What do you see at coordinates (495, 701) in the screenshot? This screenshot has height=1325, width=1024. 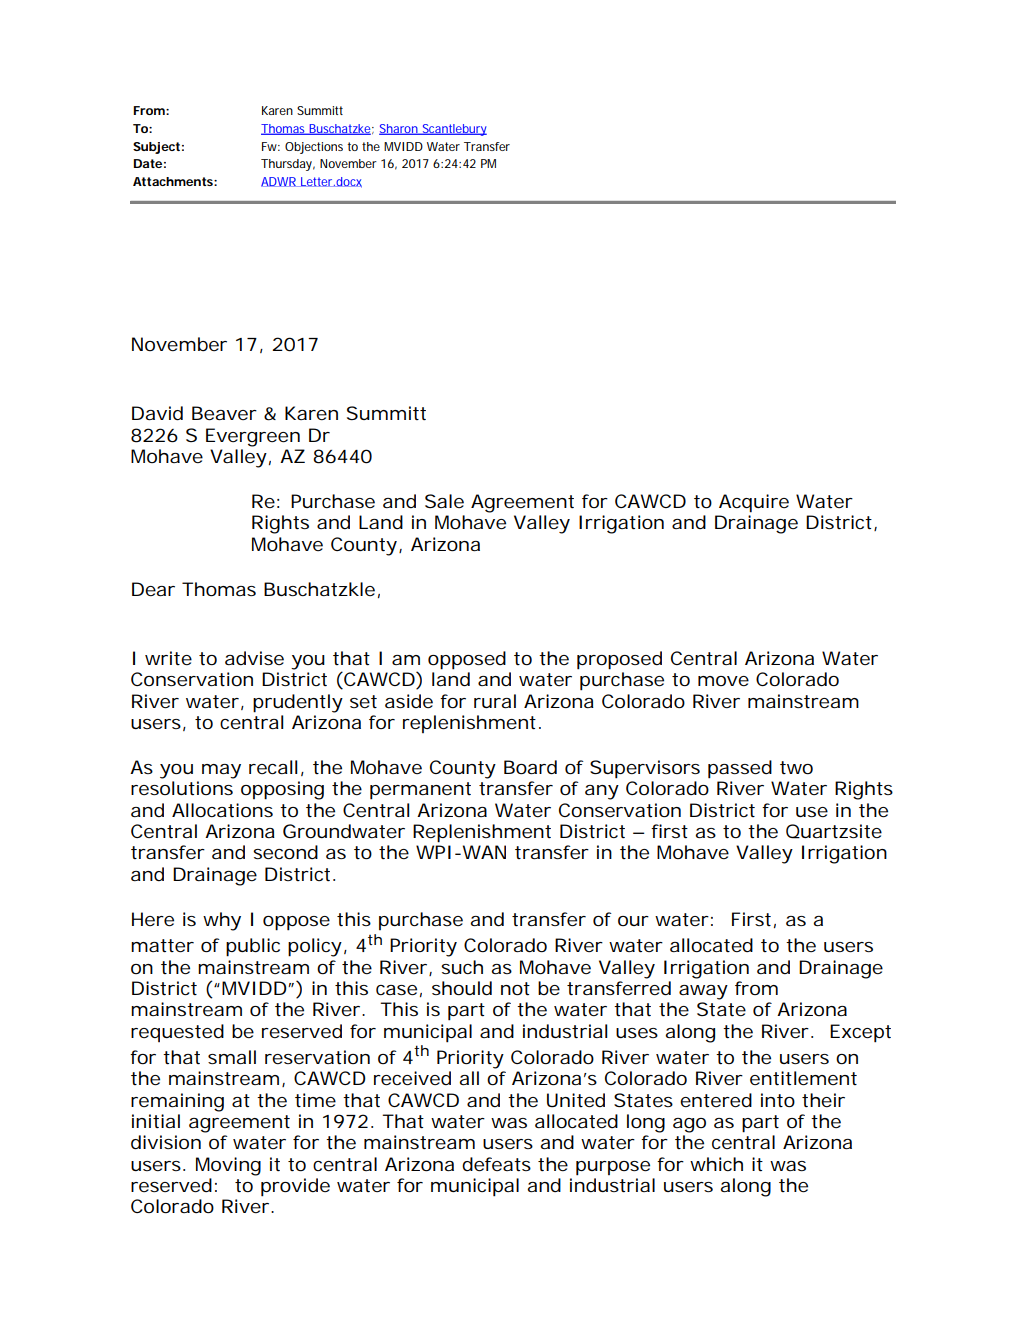 I see `rural` at bounding box center [495, 701].
